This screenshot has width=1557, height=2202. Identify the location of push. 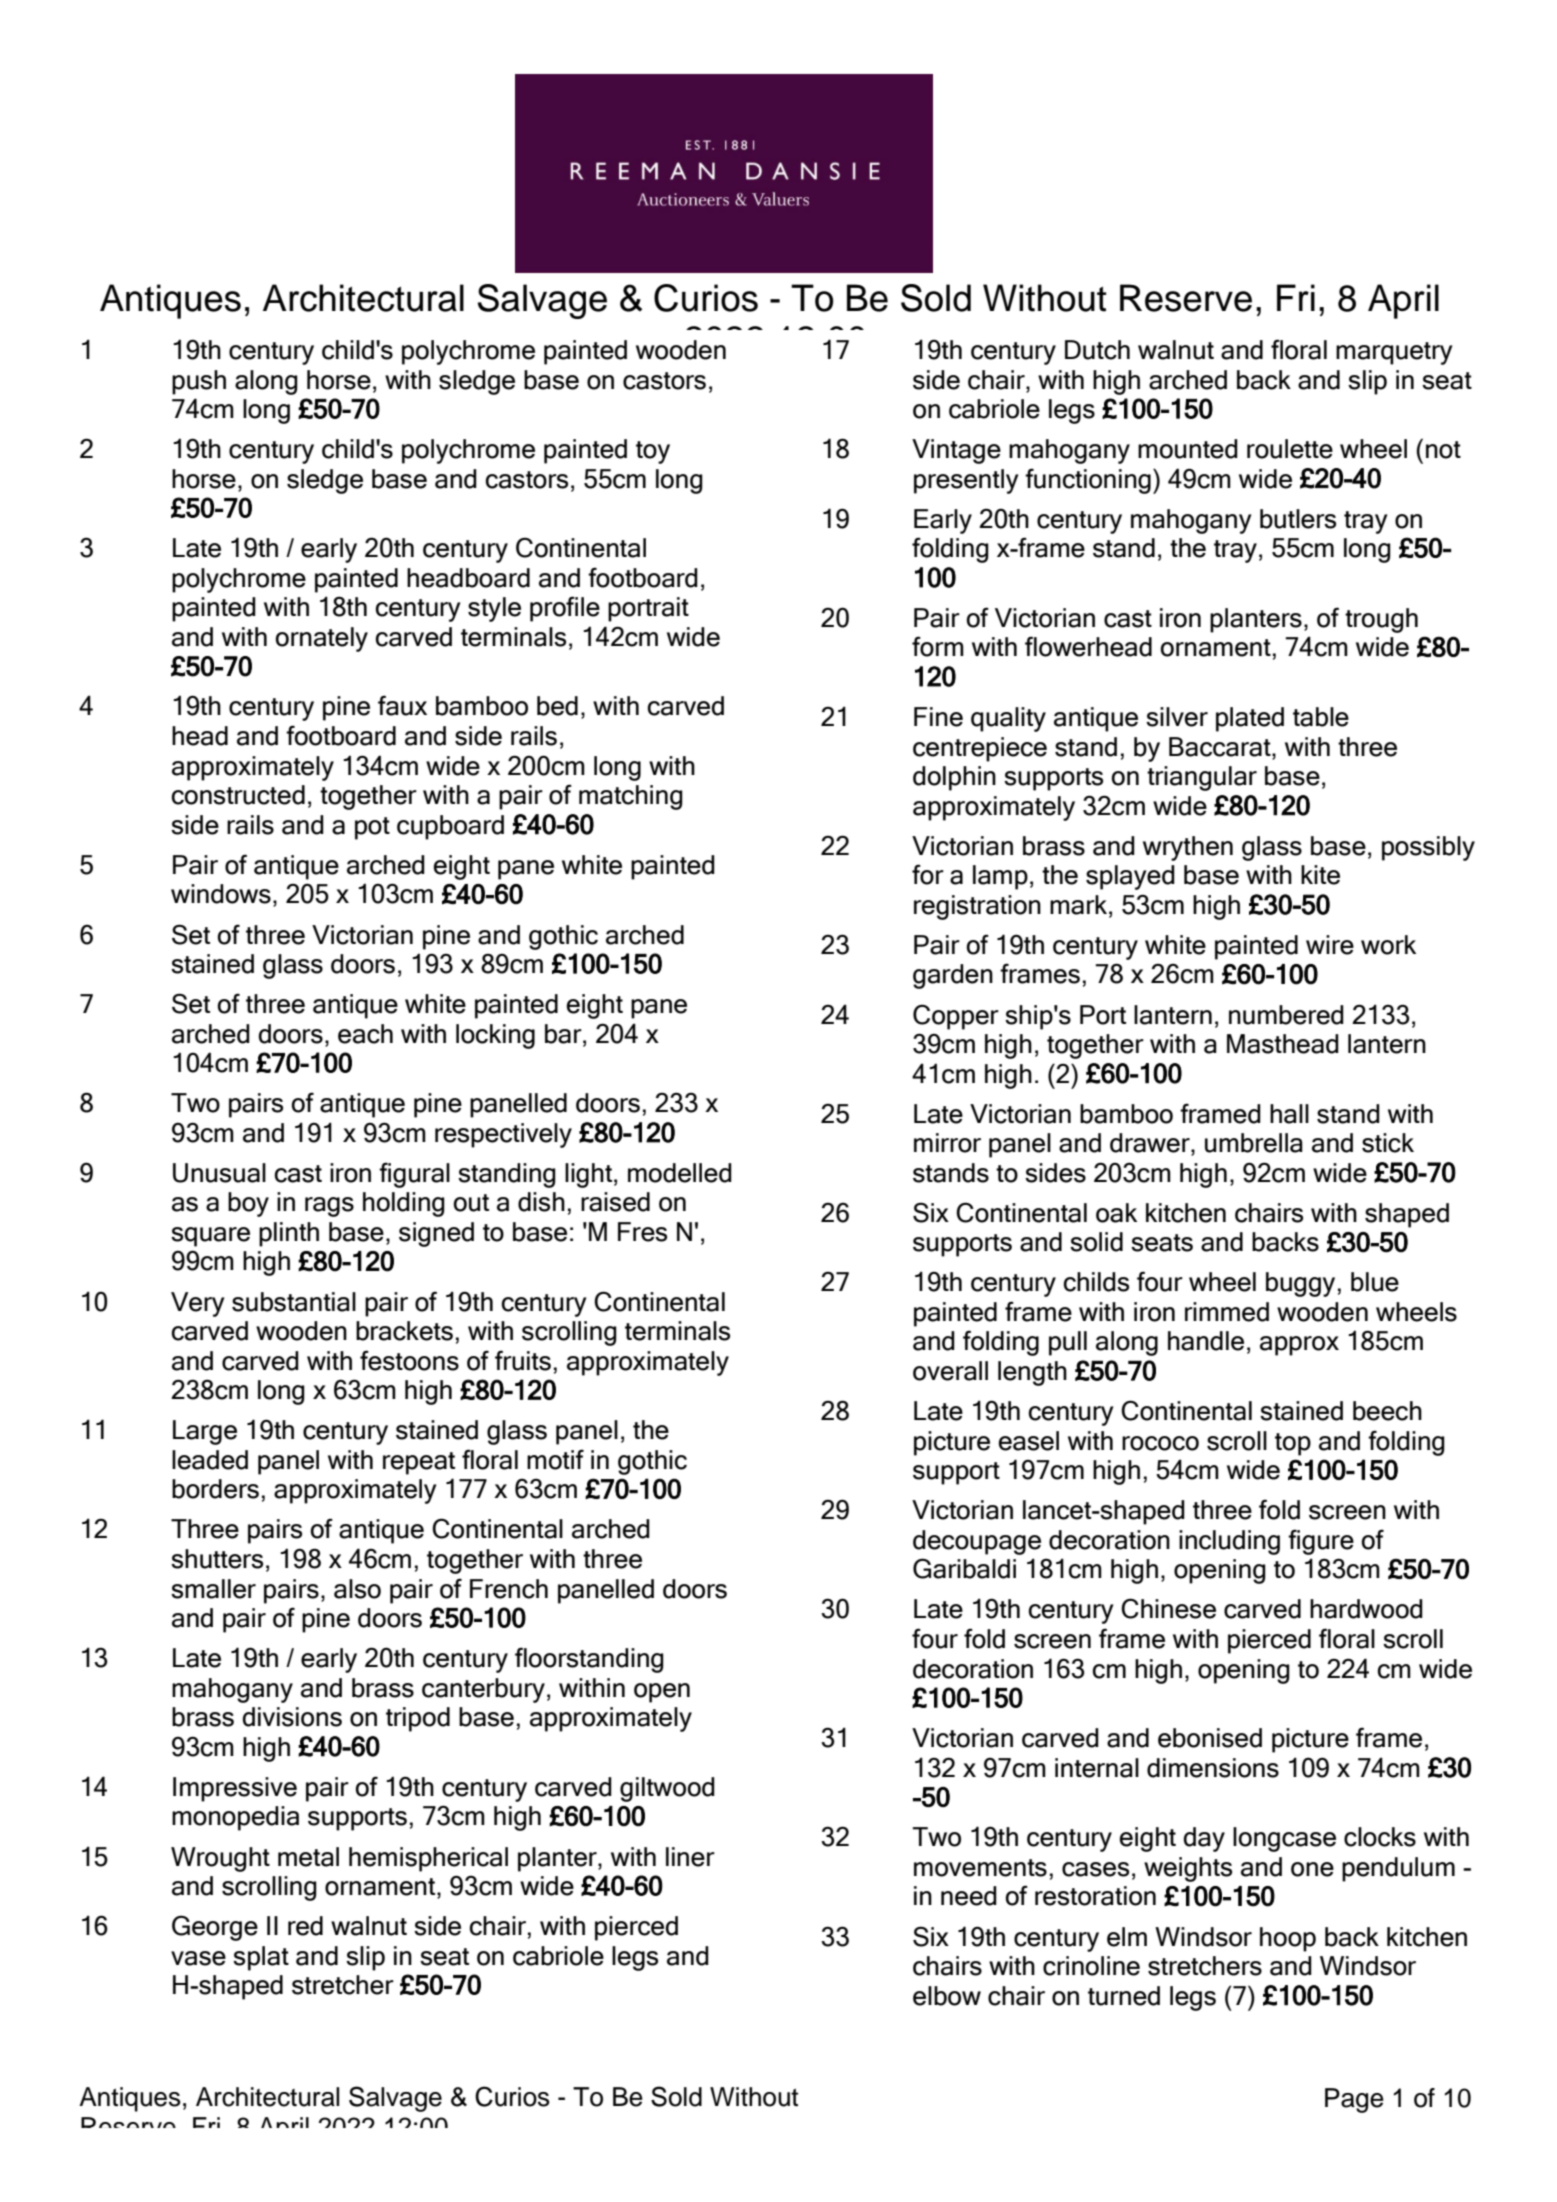
(199, 382).
